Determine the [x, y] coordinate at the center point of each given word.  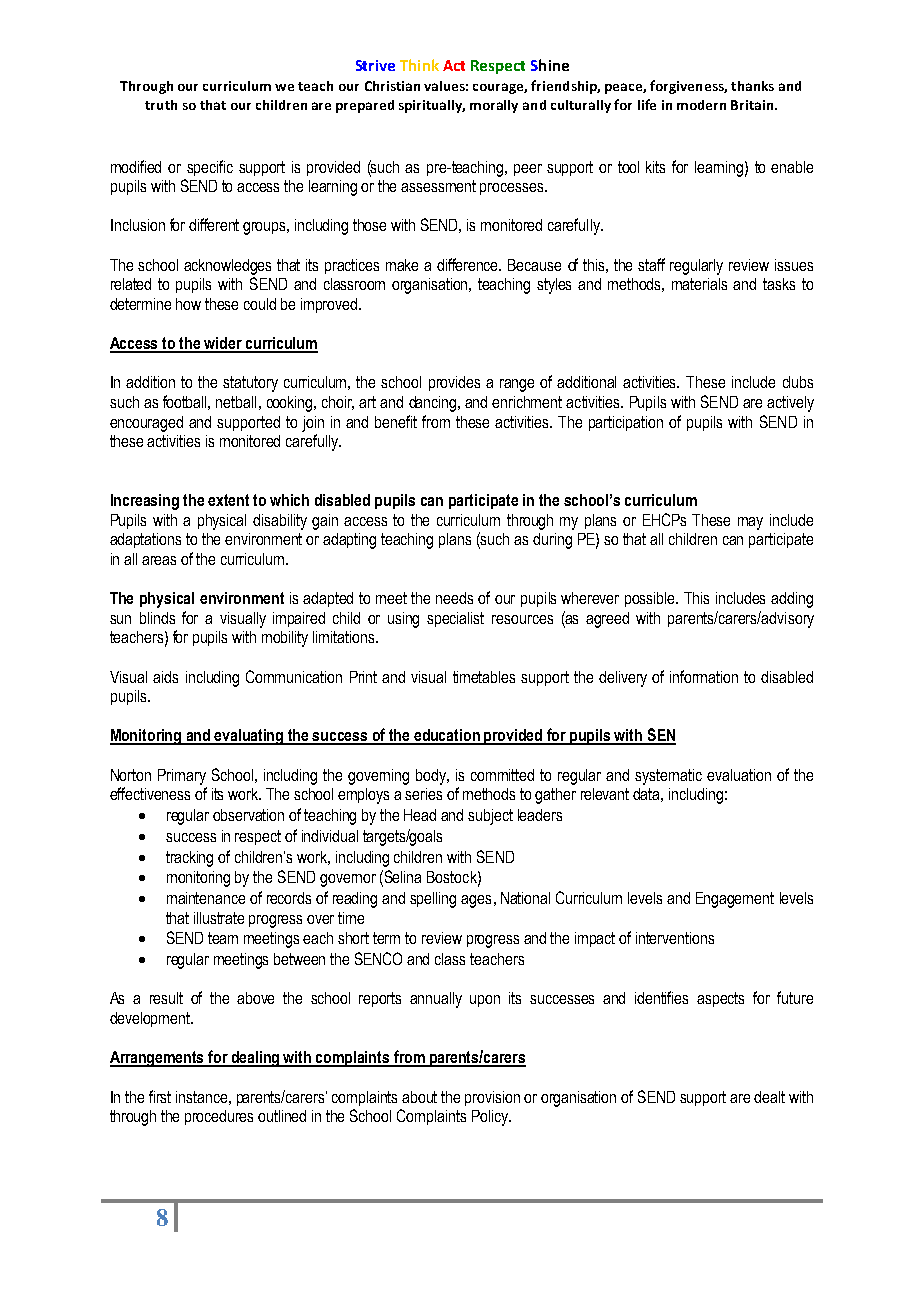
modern [701, 105]
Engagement [735, 900]
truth [161, 105]
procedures [219, 1117]
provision [492, 1098]
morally [494, 106]
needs [454, 598]
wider [224, 344]
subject [490, 817]
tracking [189, 859]
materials [699, 284]
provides [454, 383]
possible [651, 599]
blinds [157, 618]
